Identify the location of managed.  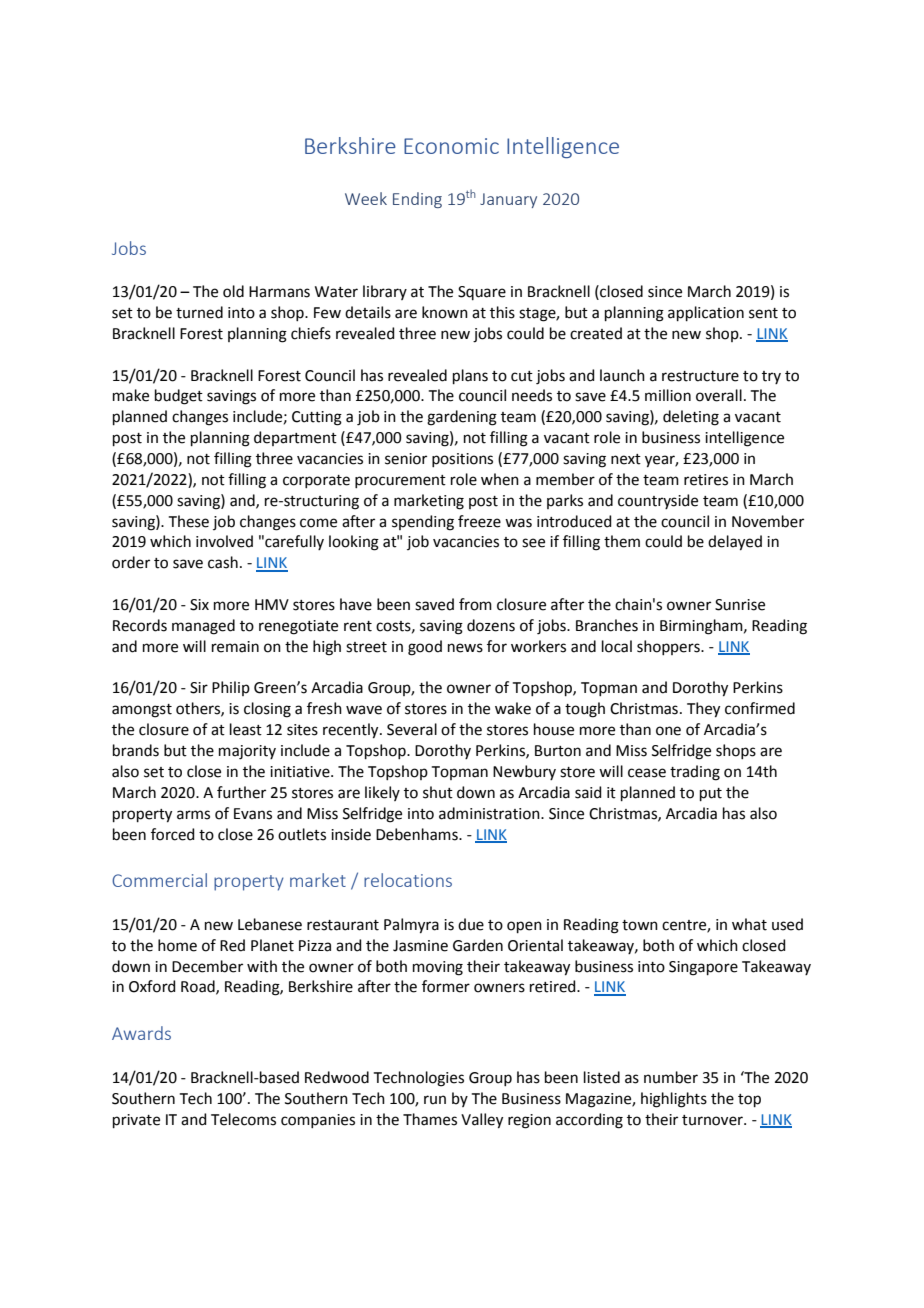
(203, 627).
